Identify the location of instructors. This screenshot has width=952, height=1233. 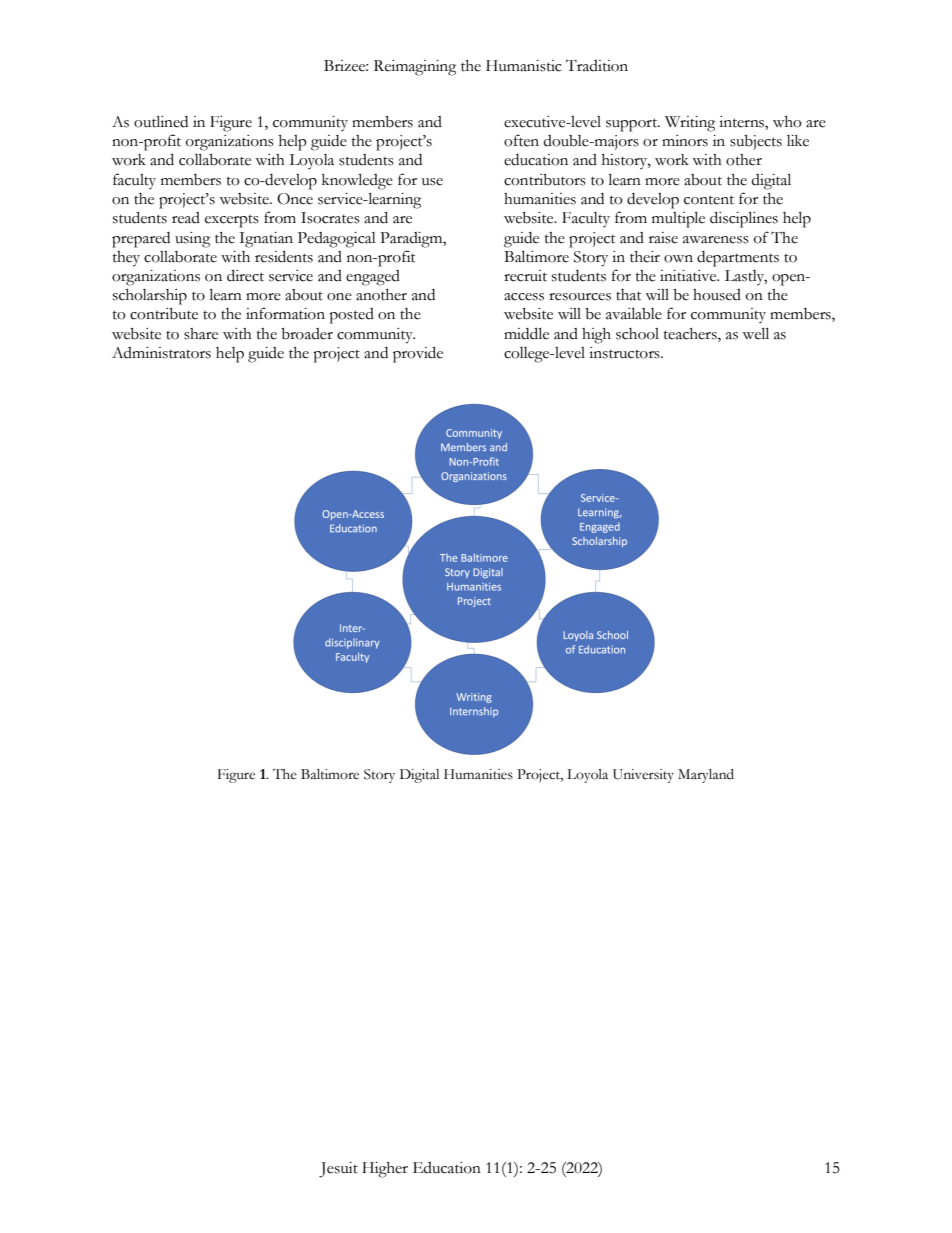
(625, 353).
